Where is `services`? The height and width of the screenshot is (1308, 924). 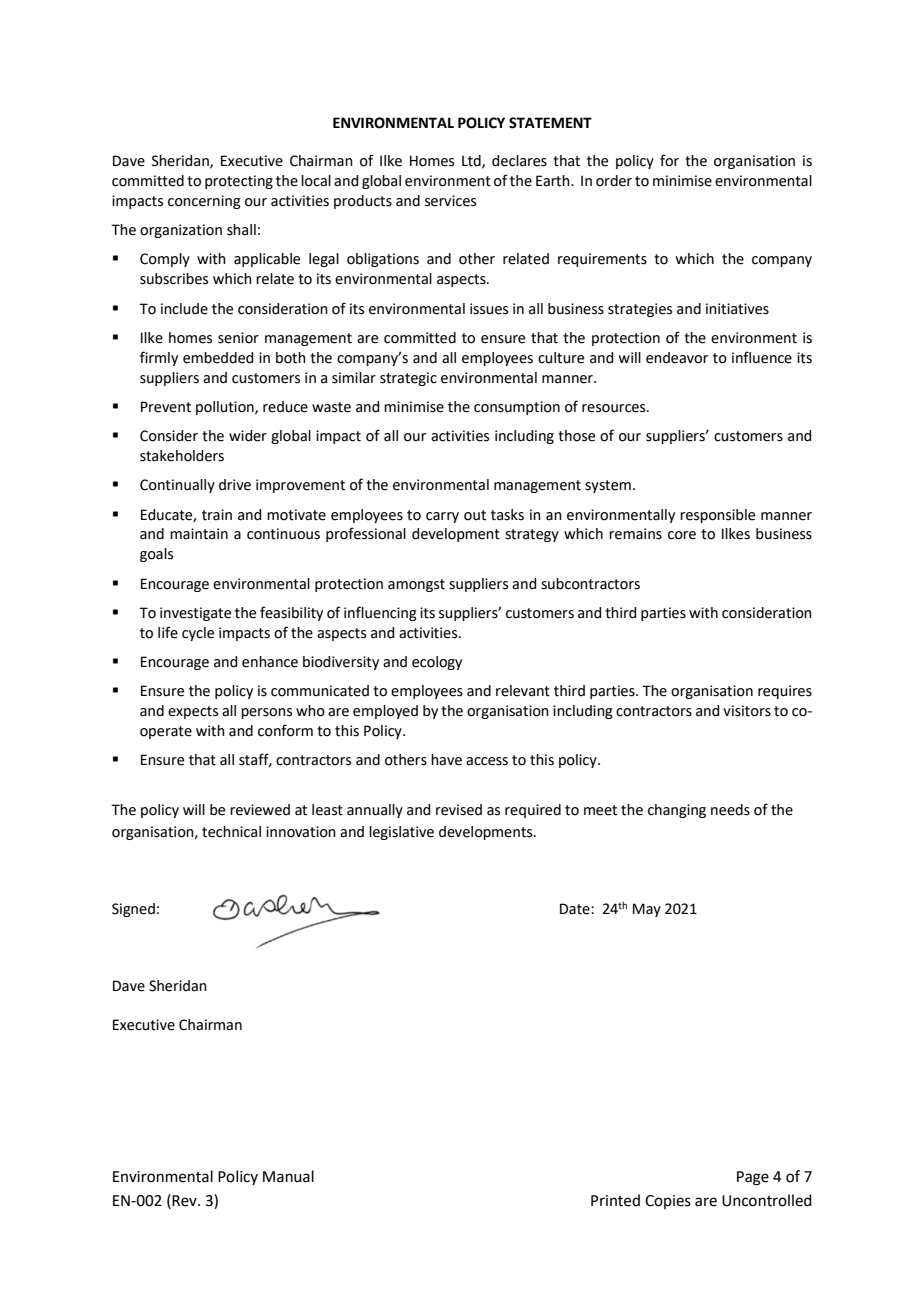
services is located at coordinates (450, 201).
